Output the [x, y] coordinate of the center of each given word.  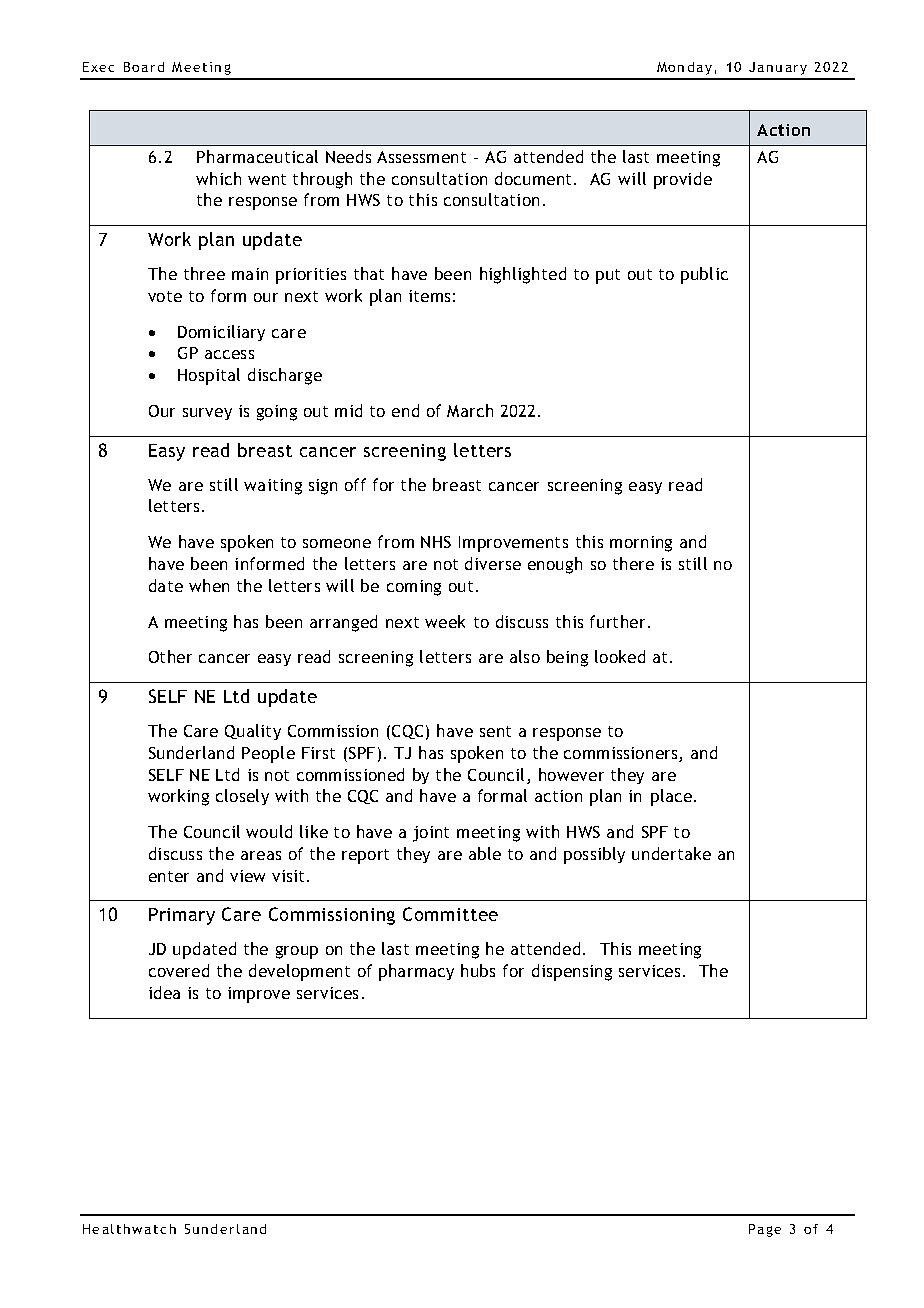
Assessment [421, 157]
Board [144, 67]
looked [620, 656]
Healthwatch [129, 1229]
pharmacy [416, 972]
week [445, 621]
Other [170, 656]
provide [683, 180]
